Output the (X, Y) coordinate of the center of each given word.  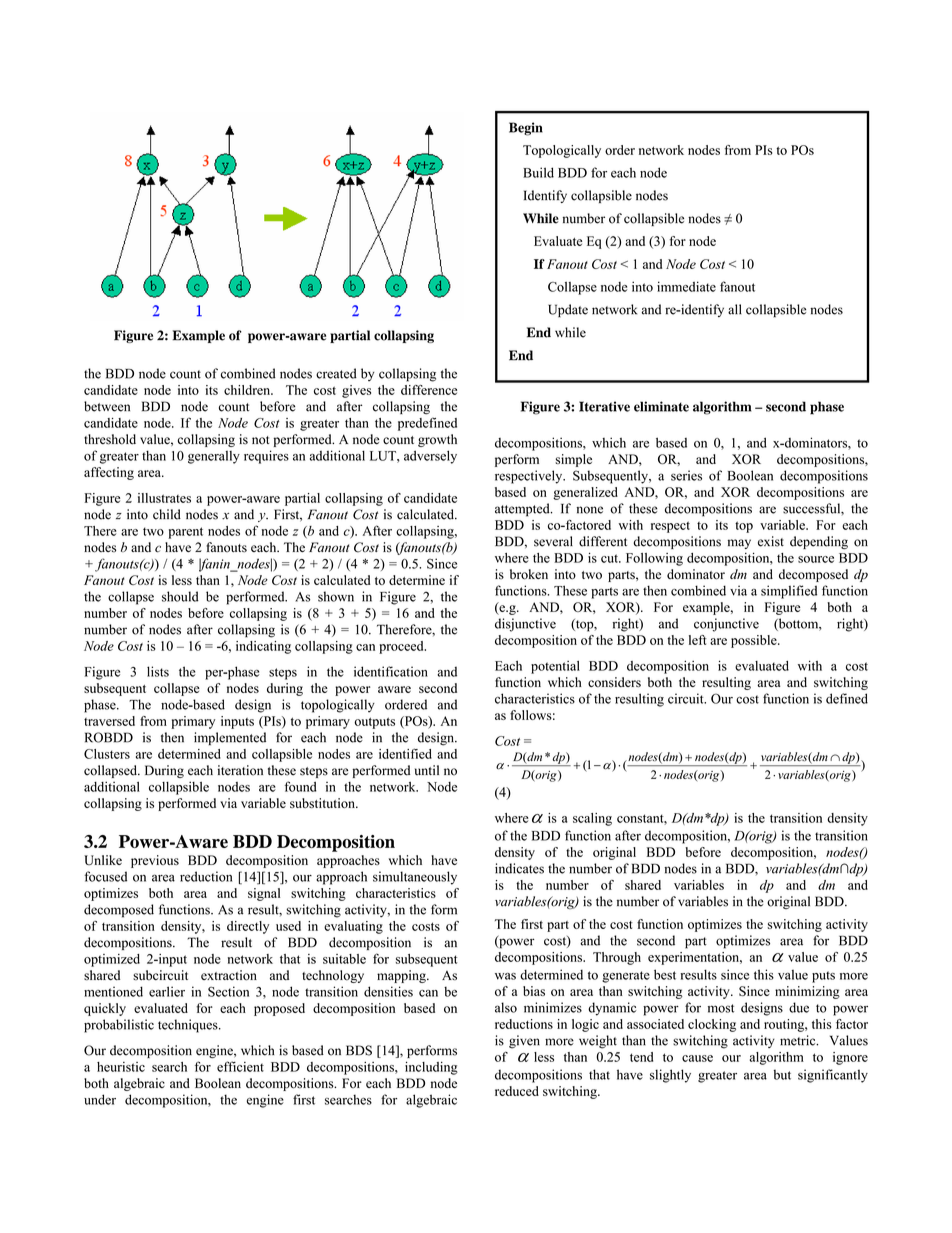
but (782, 1074)
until (427, 770)
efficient (240, 1066)
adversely (430, 457)
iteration (240, 770)
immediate (686, 286)
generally (214, 457)
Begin (526, 129)
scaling (592, 819)
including (431, 1068)
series (686, 475)
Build (538, 172)
